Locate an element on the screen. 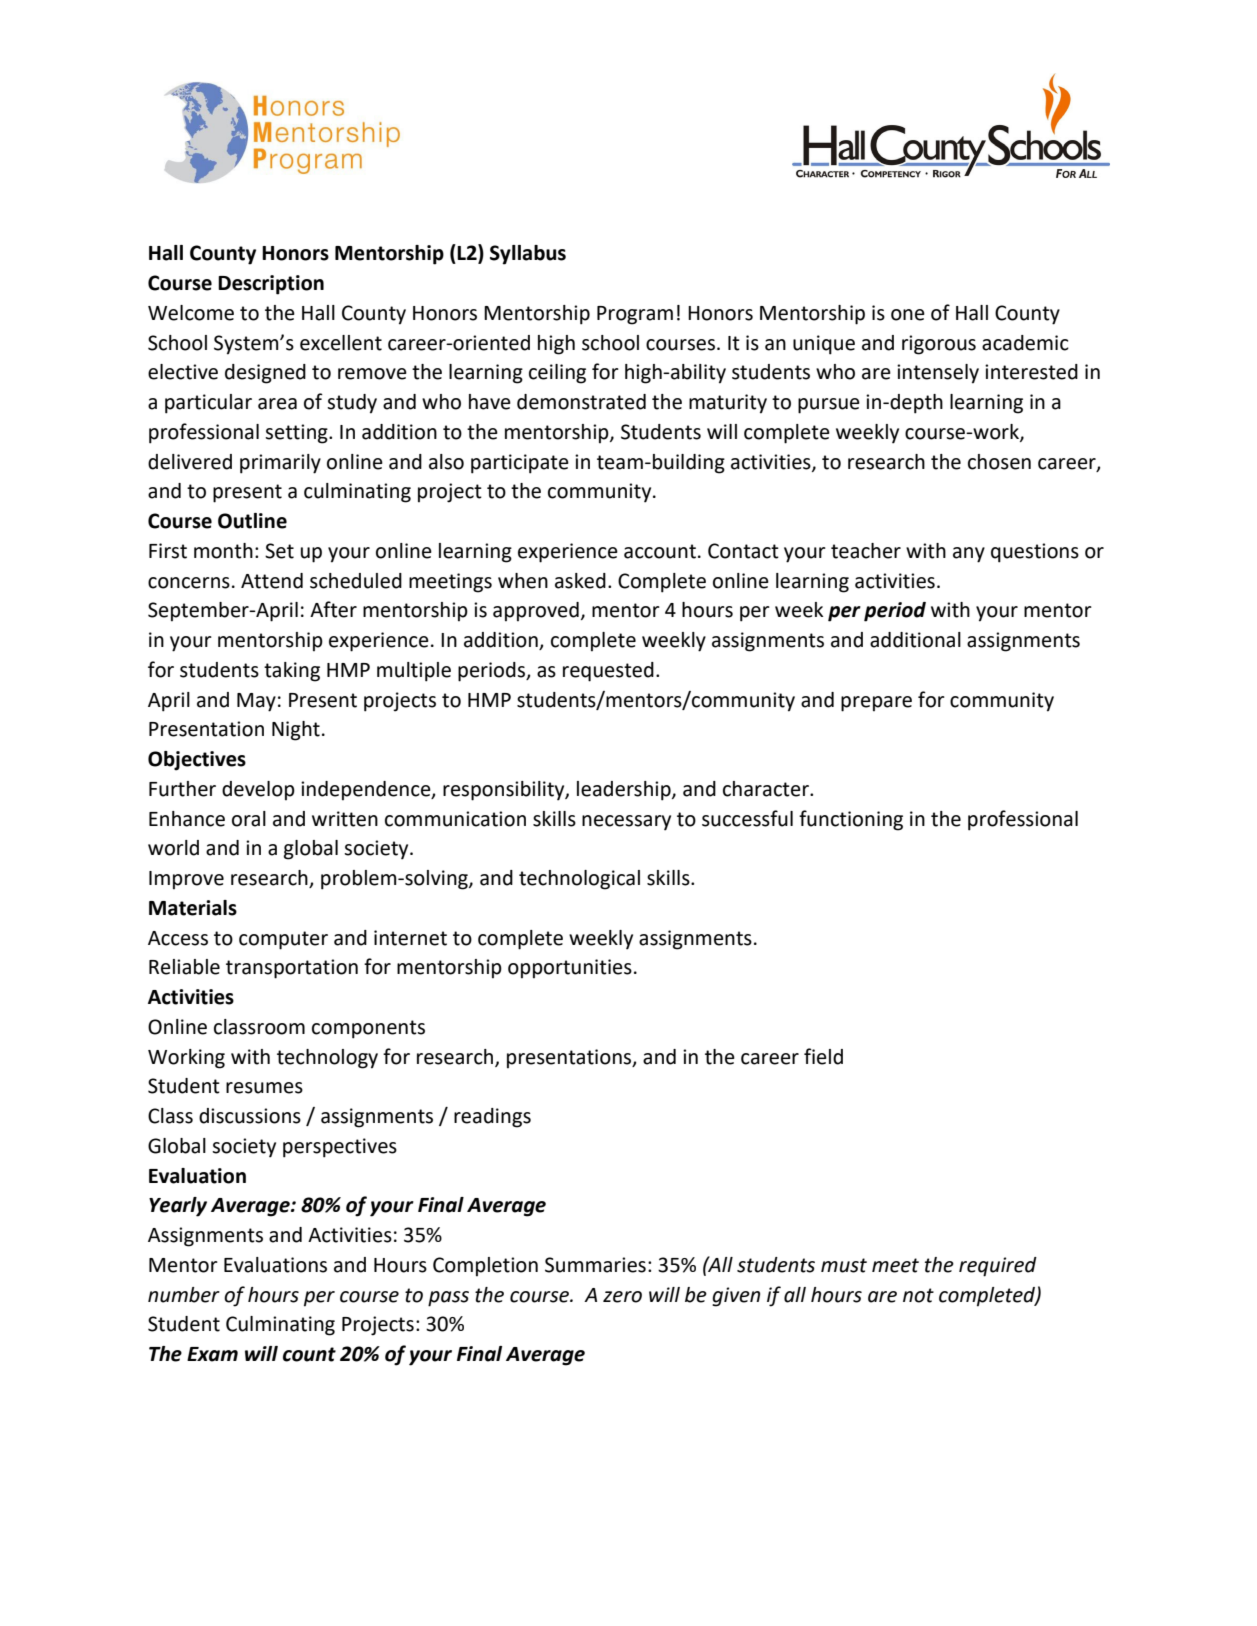 This screenshot has width=1257, height=1626. Description is located at coordinates (271, 285).
